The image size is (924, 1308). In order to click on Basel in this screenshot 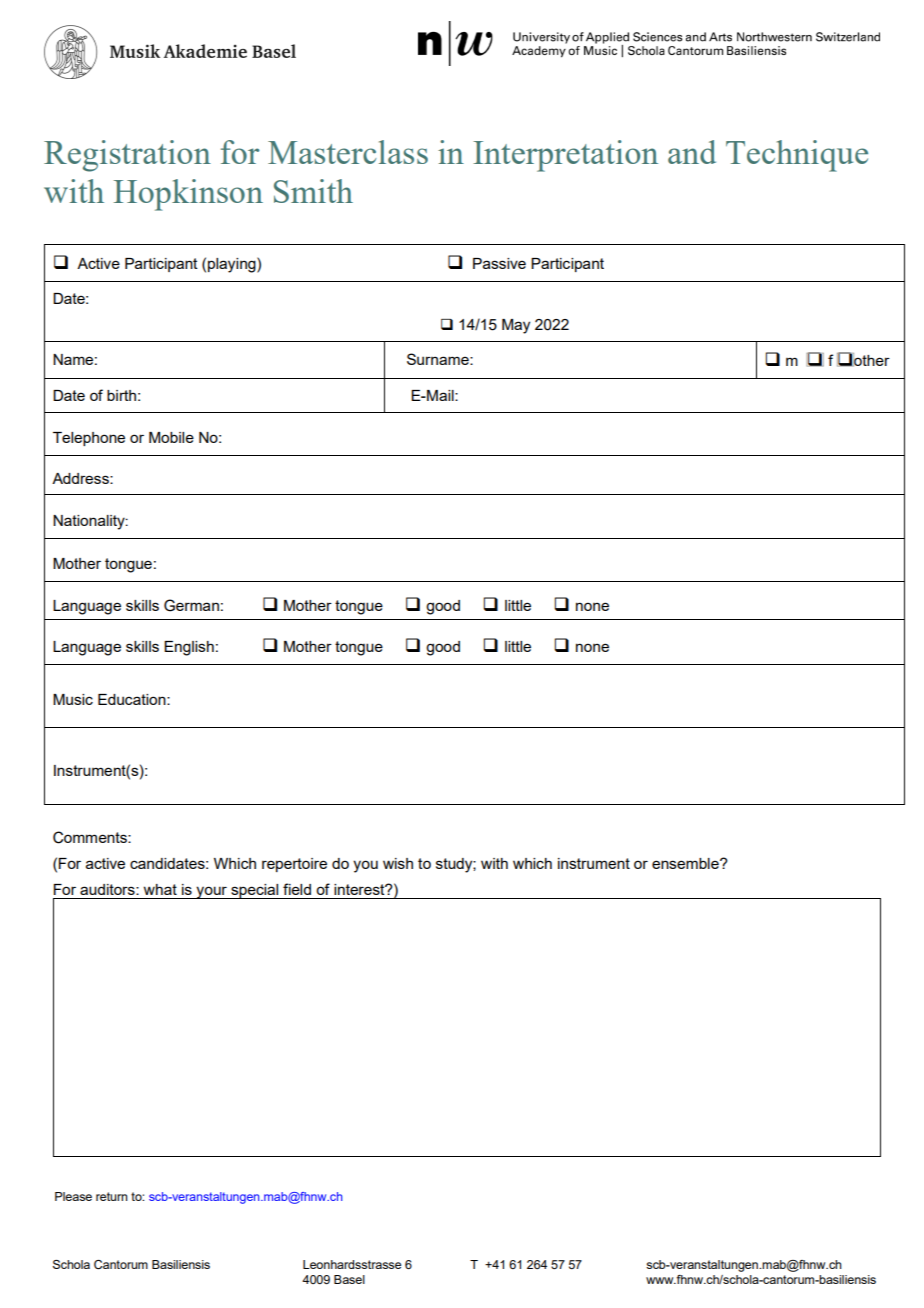, I will do `click(349, 1279)`.
